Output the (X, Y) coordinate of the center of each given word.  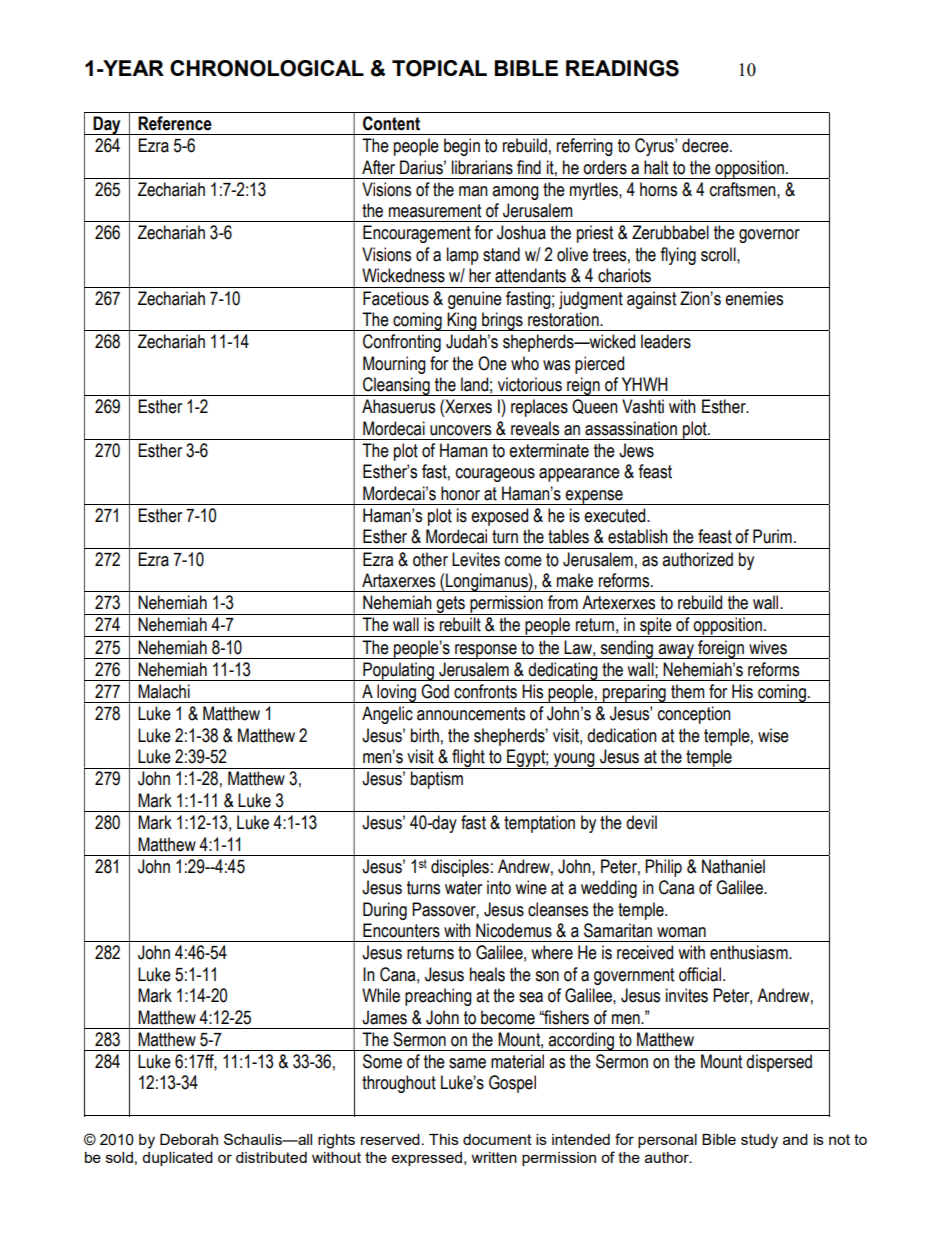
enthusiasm (750, 952)
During (385, 911)
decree (706, 145)
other (430, 559)
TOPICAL (439, 68)
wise (773, 735)
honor (460, 493)
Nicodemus (514, 930)
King (462, 321)
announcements (471, 714)
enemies (754, 298)
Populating (398, 671)
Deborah (189, 1139)
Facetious (396, 298)
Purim (772, 536)
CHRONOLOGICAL (267, 68)
